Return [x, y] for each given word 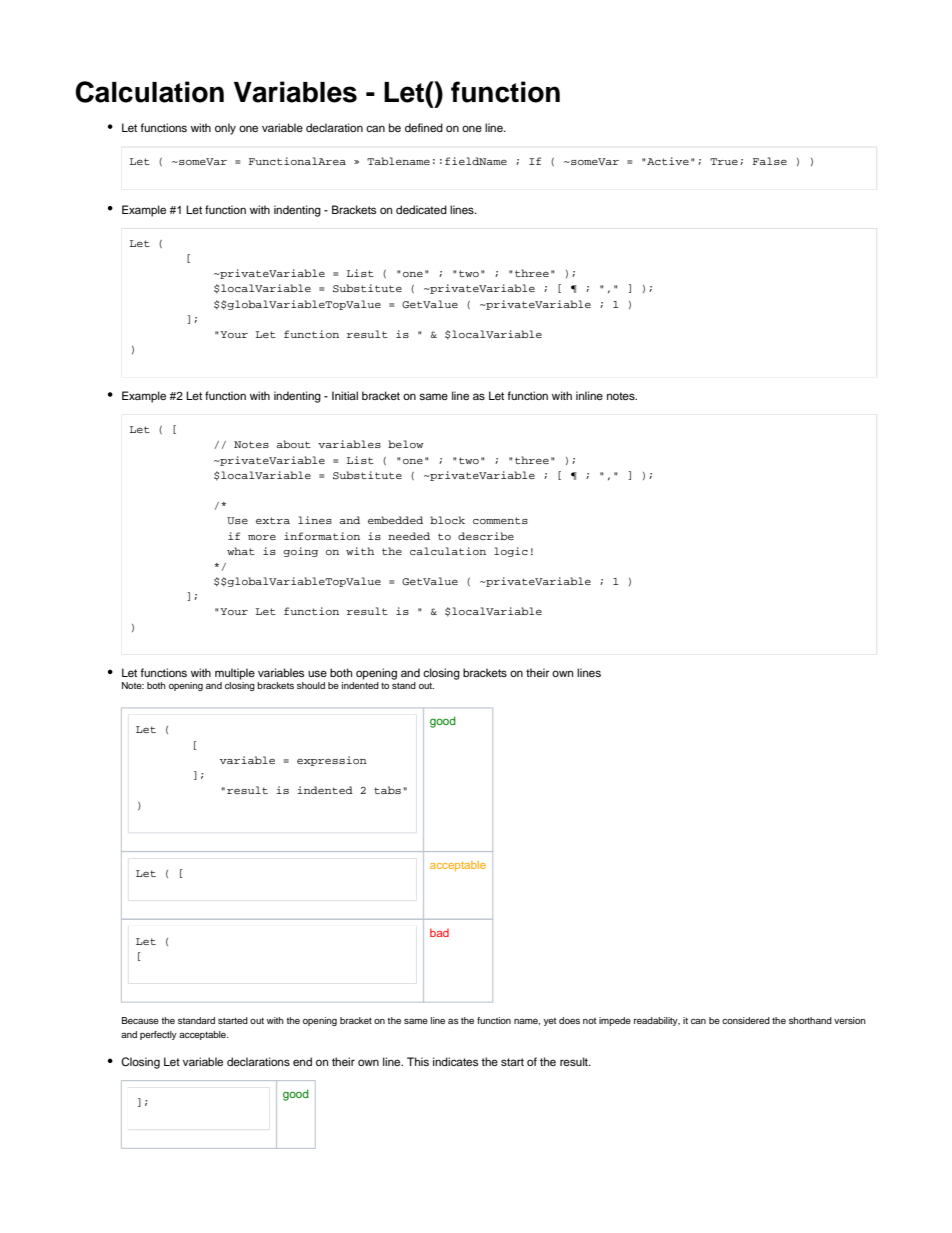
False [770, 161]
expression [332, 761]
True [724, 161]
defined [424, 127]
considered [746, 1020]
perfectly [158, 1035]
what [241, 551]
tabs [387, 790]
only [225, 129]
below [405, 444]
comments [500, 520]
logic [511, 552]
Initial [345, 395]
